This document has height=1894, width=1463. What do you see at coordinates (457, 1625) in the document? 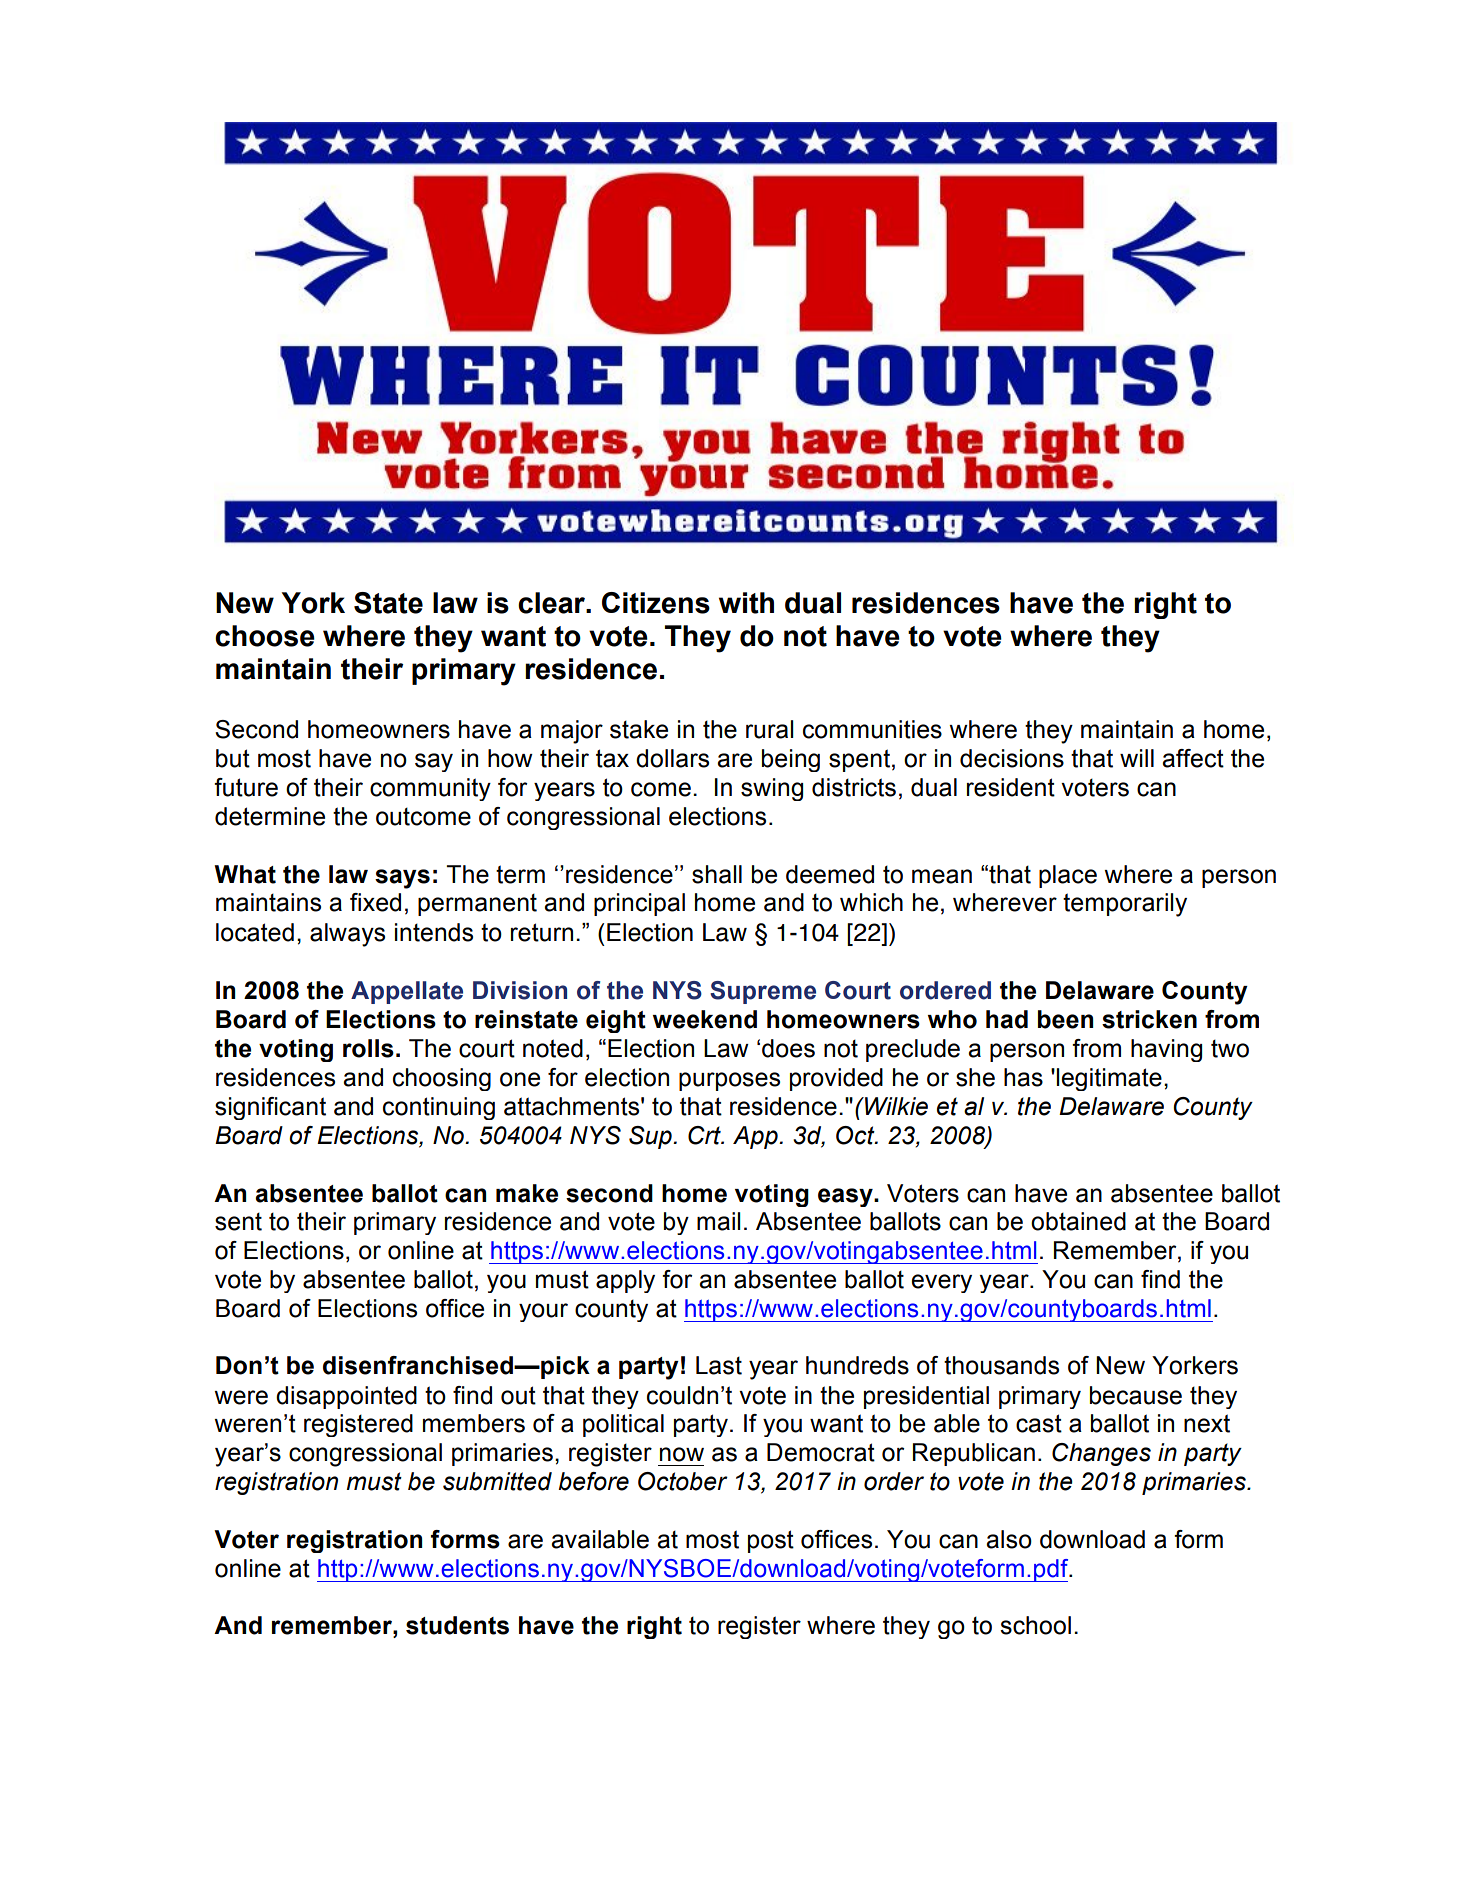
I see `students` at bounding box center [457, 1625].
